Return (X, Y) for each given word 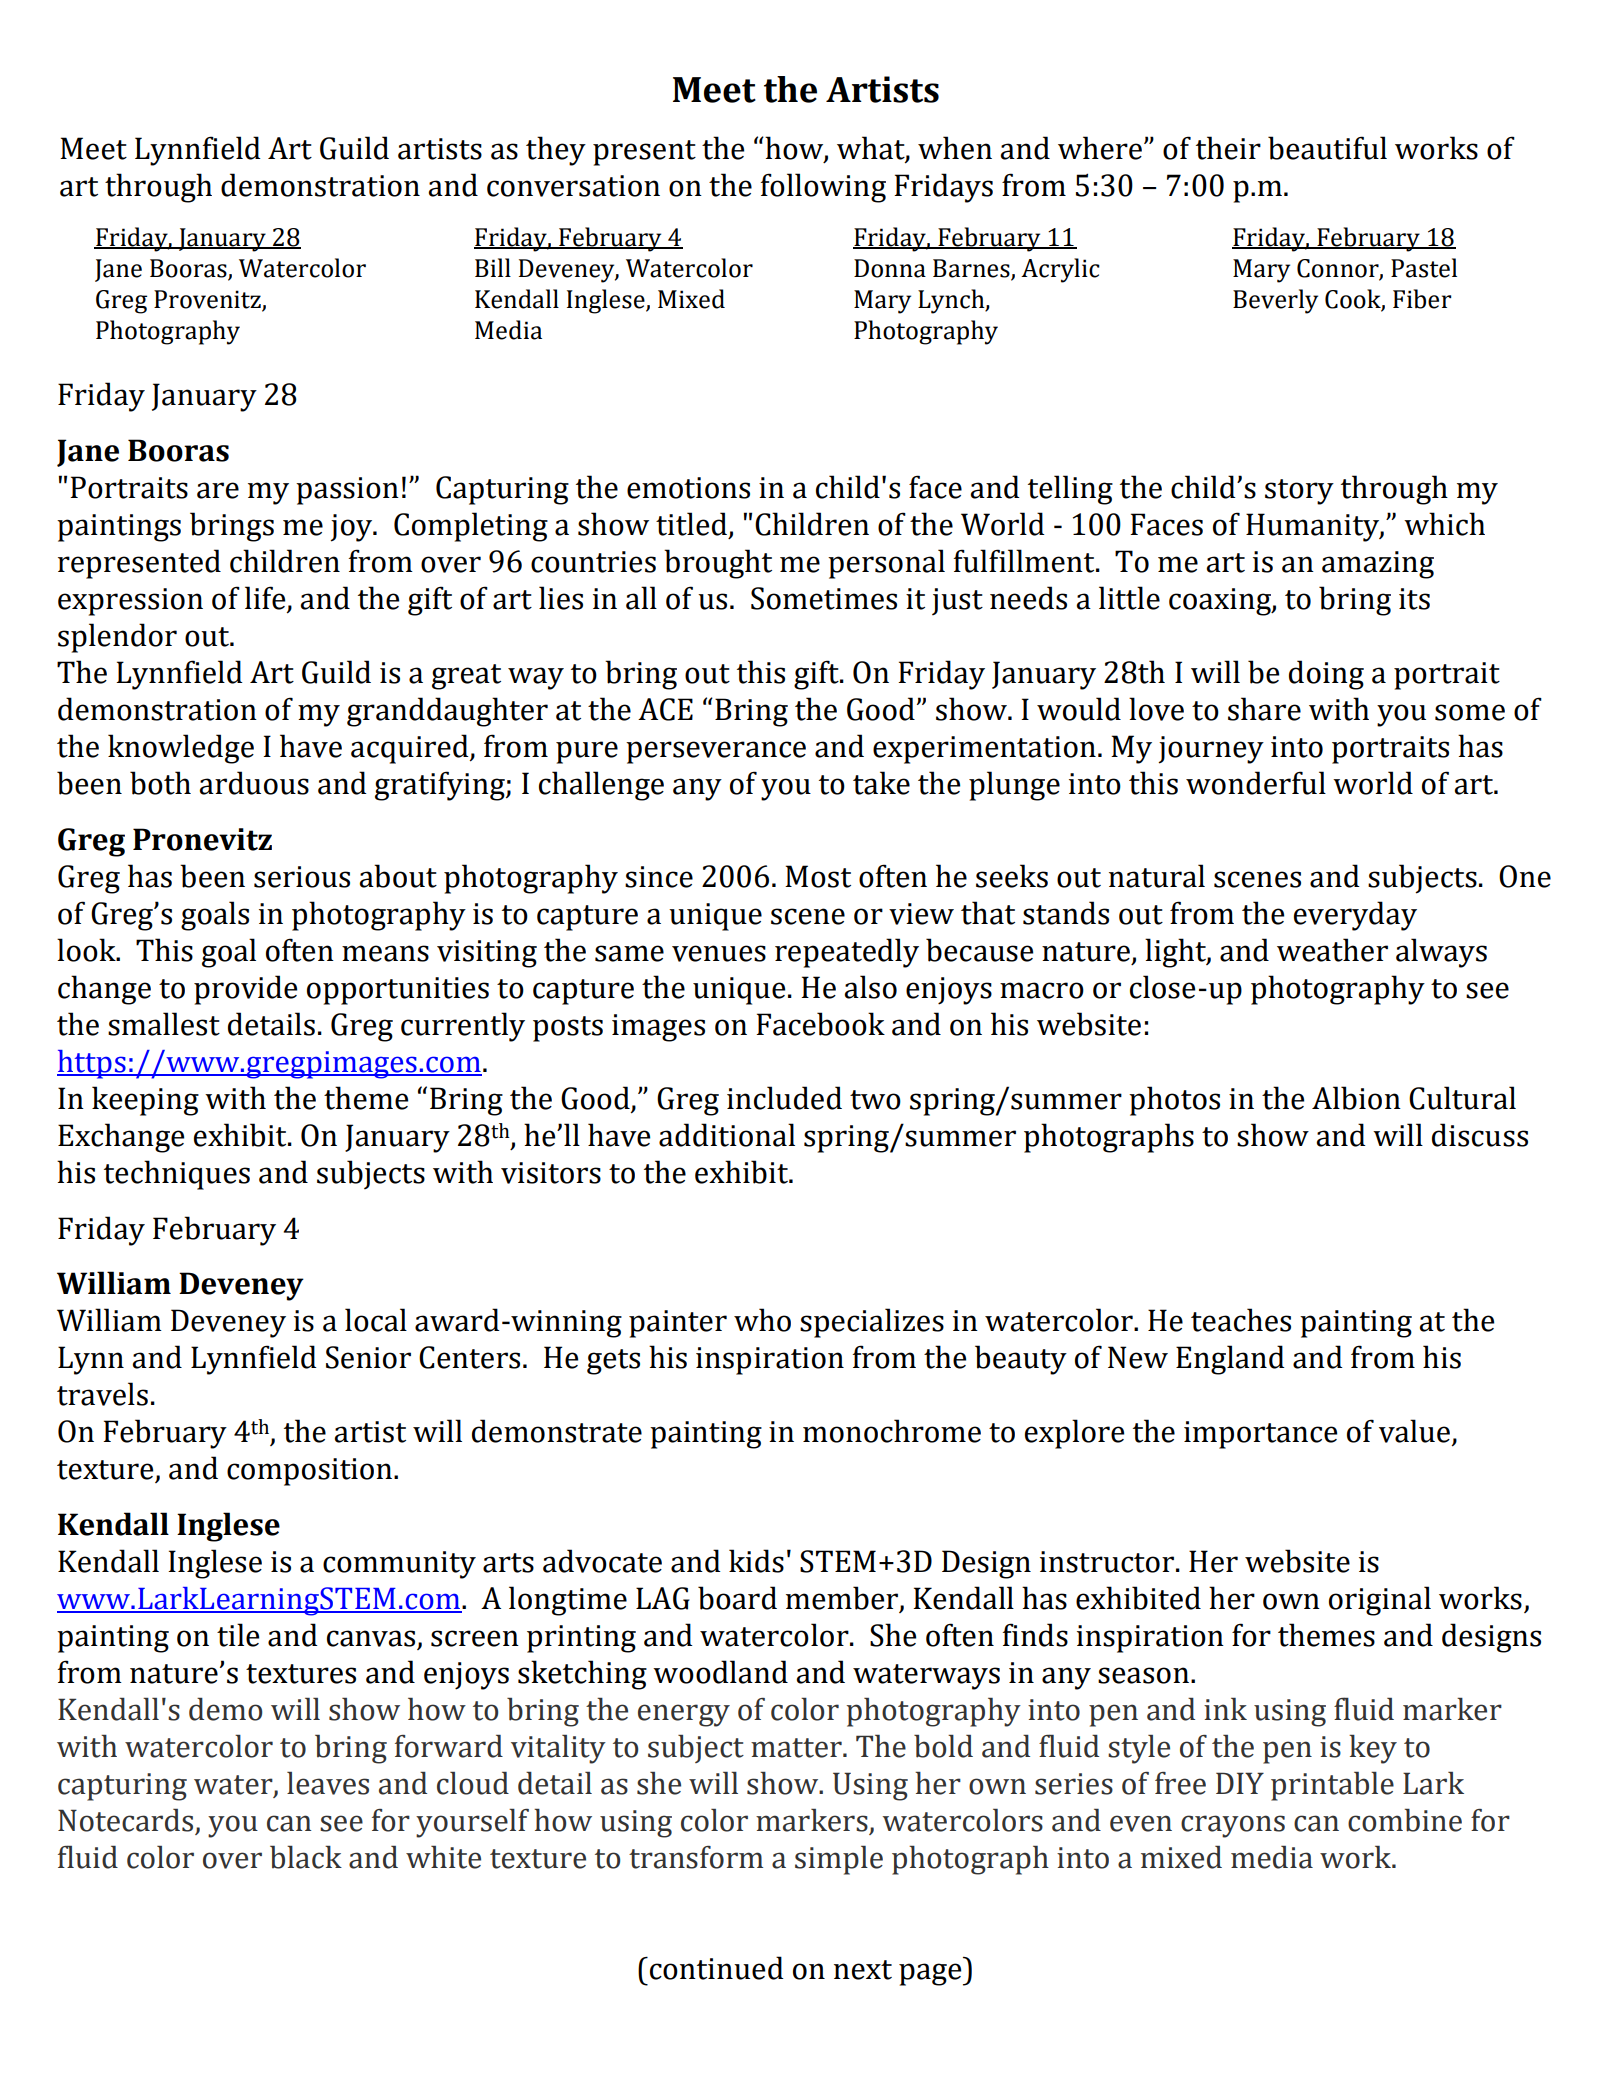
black (306, 1857)
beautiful (1327, 148)
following (823, 188)
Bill (493, 267)
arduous (254, 783)
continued (717, 1968)
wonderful (1256, 783)
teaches (1241, 1320)
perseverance (716, 752)
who (762, 1320)
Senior (368, 1357)
